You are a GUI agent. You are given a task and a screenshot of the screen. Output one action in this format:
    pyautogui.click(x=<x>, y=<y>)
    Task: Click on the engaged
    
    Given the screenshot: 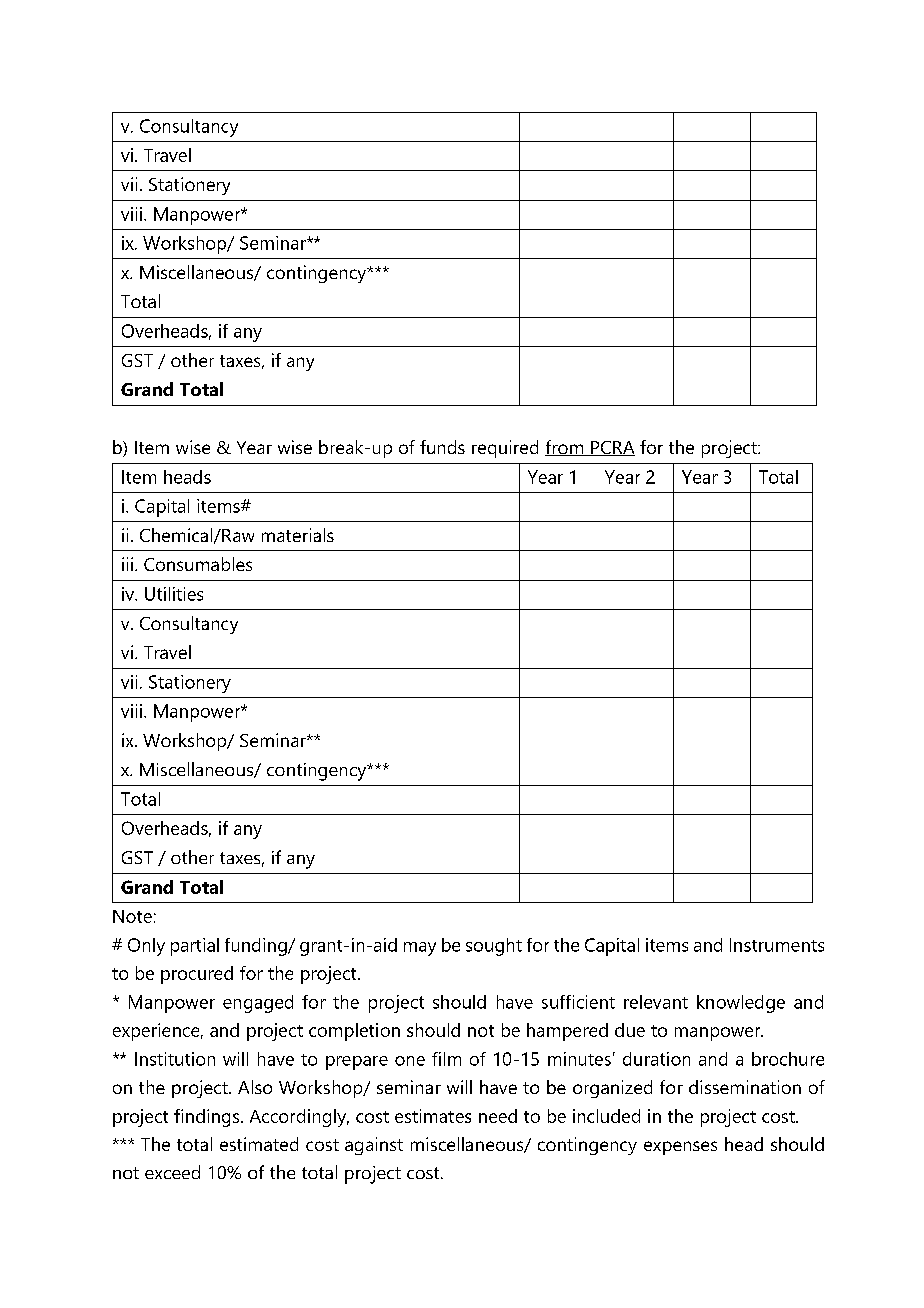 What is the action you would take?
    pyautogui.click(x=258, y=1004)
